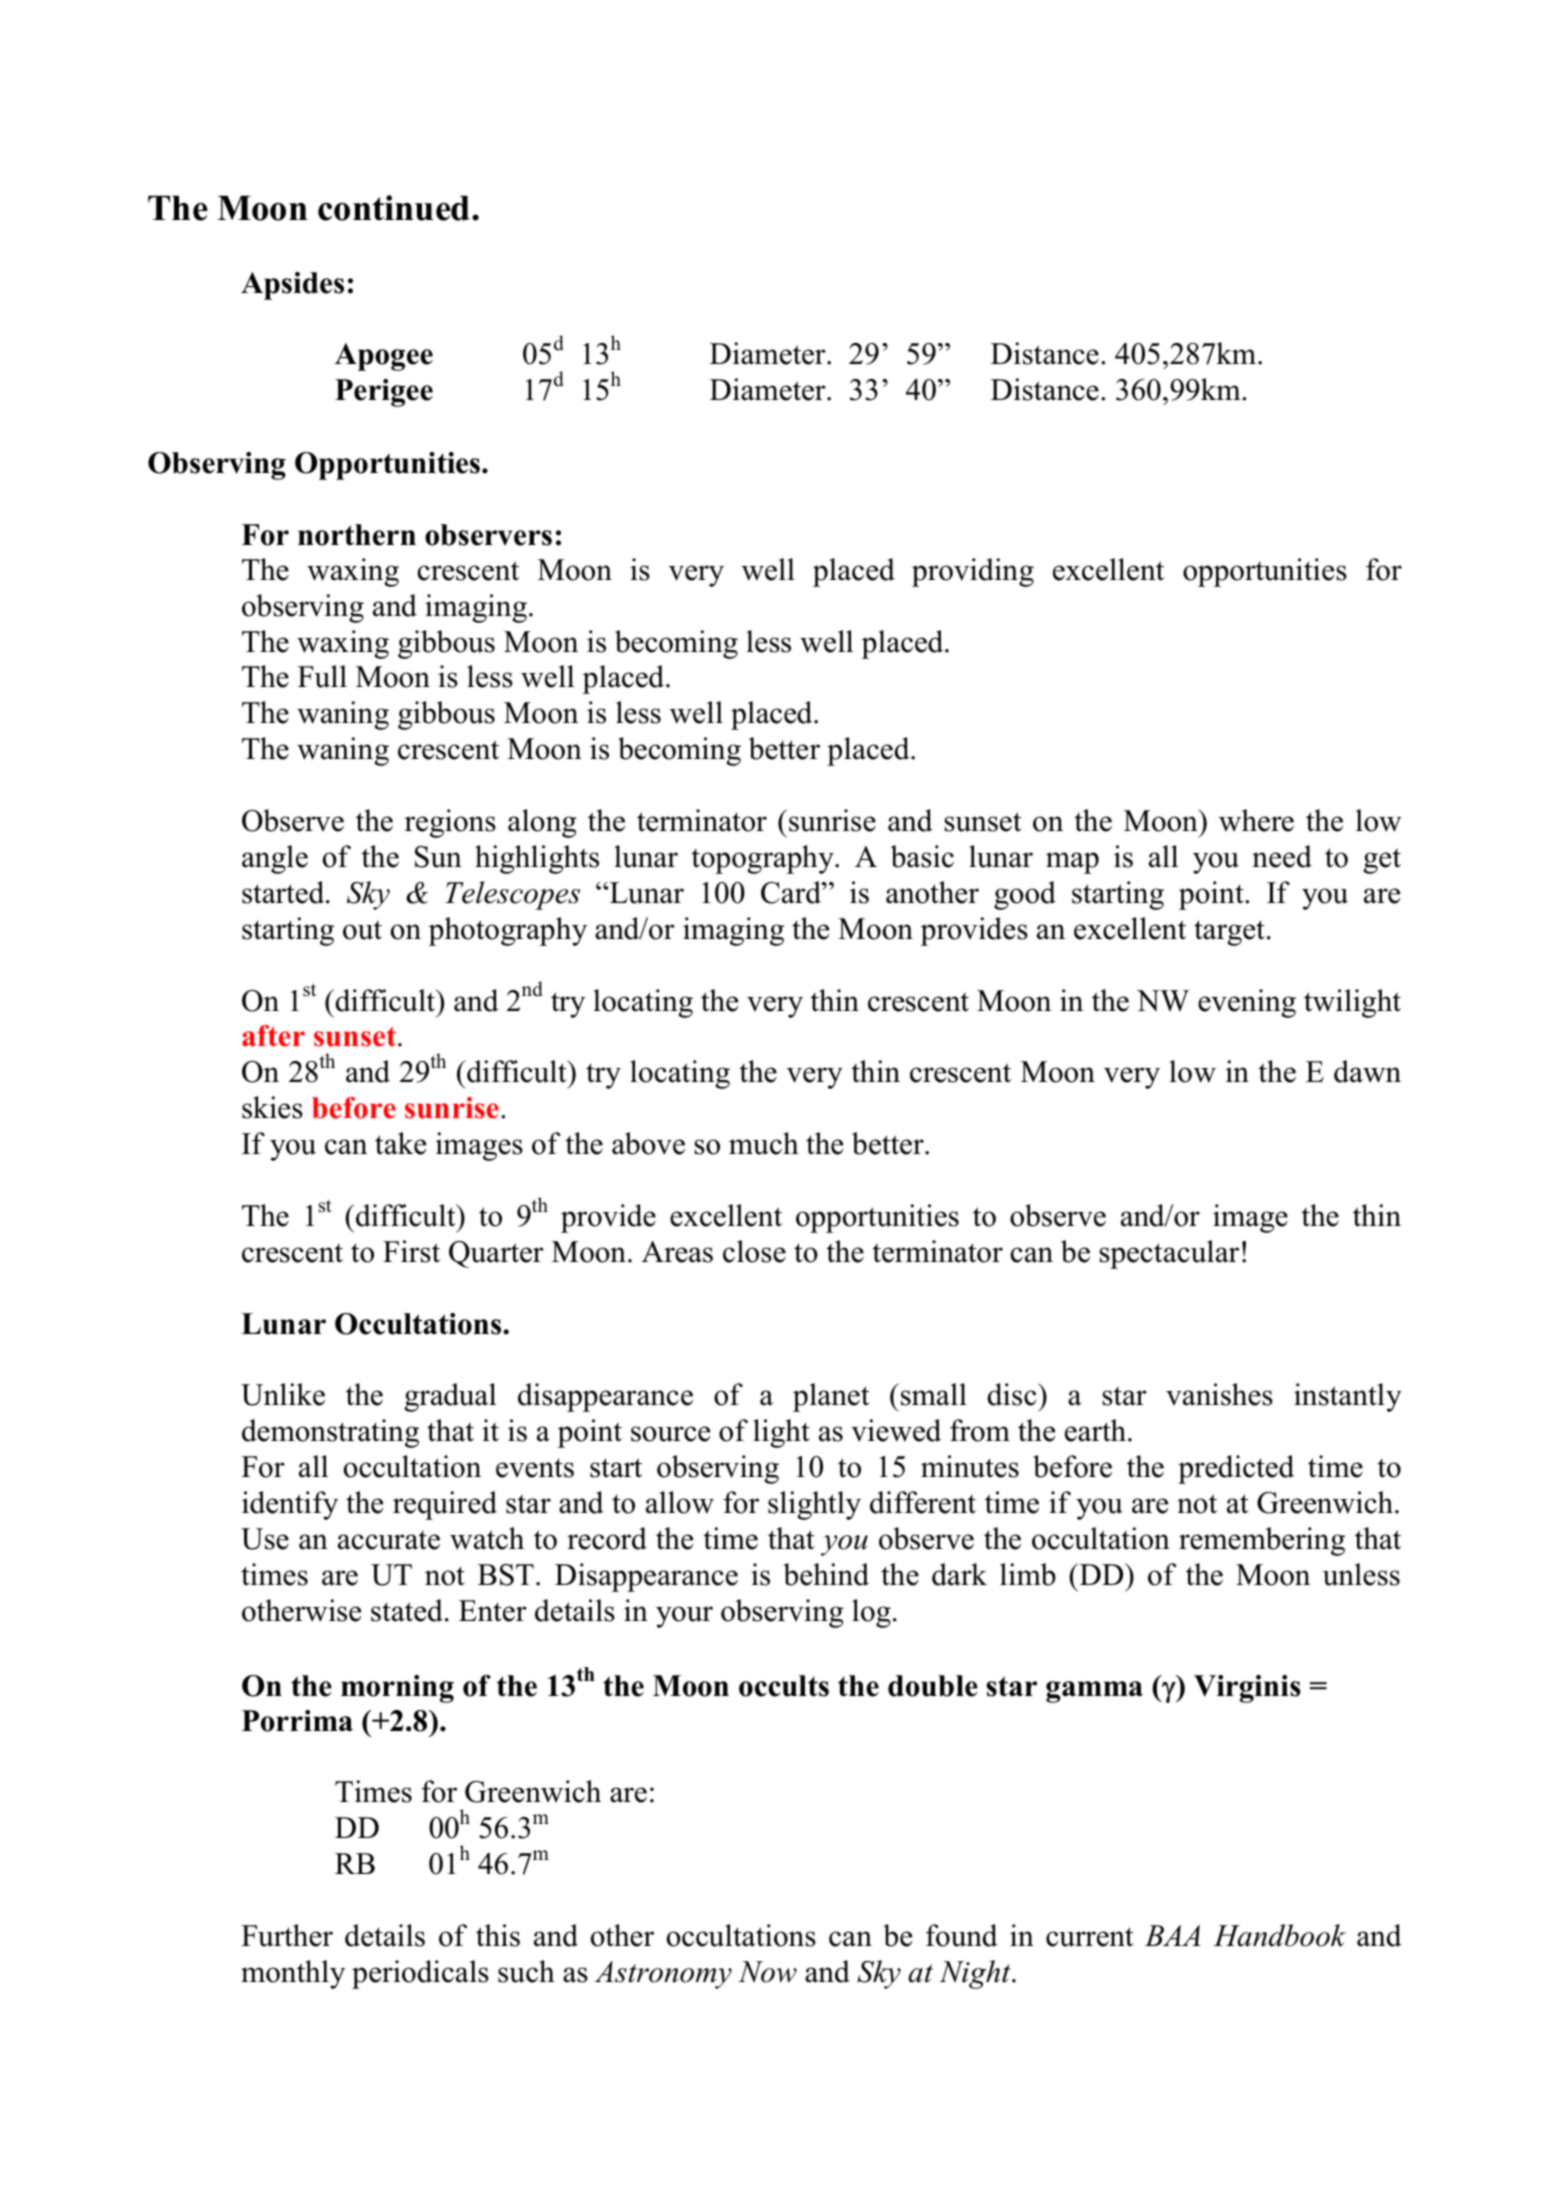 The image size is (1549, 2190). What do you see at coordinates (407, 1610) in the screenshot?
I see `stated` at bounding box center [407, 1610].
